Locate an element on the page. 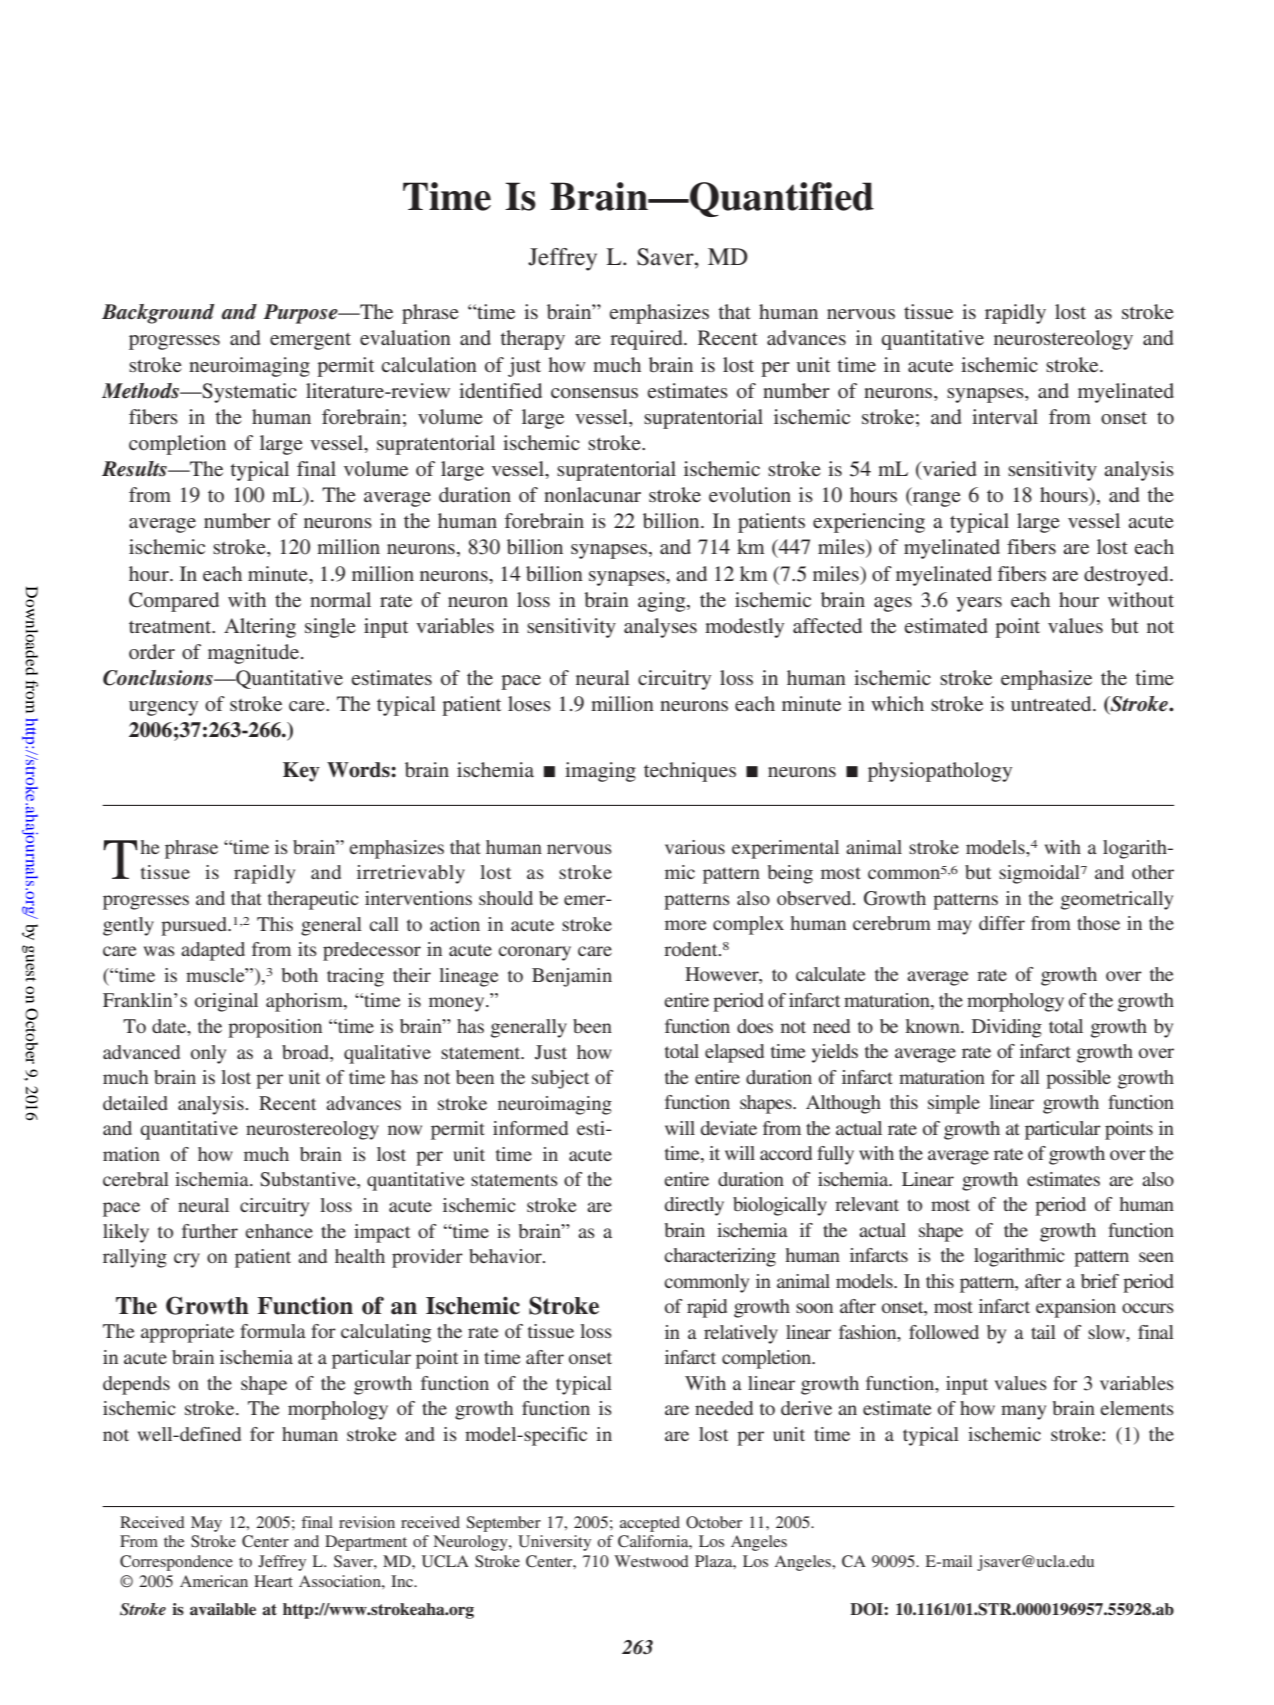 This image has width=1274, height=1705. interval is located at coordinates (1005, 416).
